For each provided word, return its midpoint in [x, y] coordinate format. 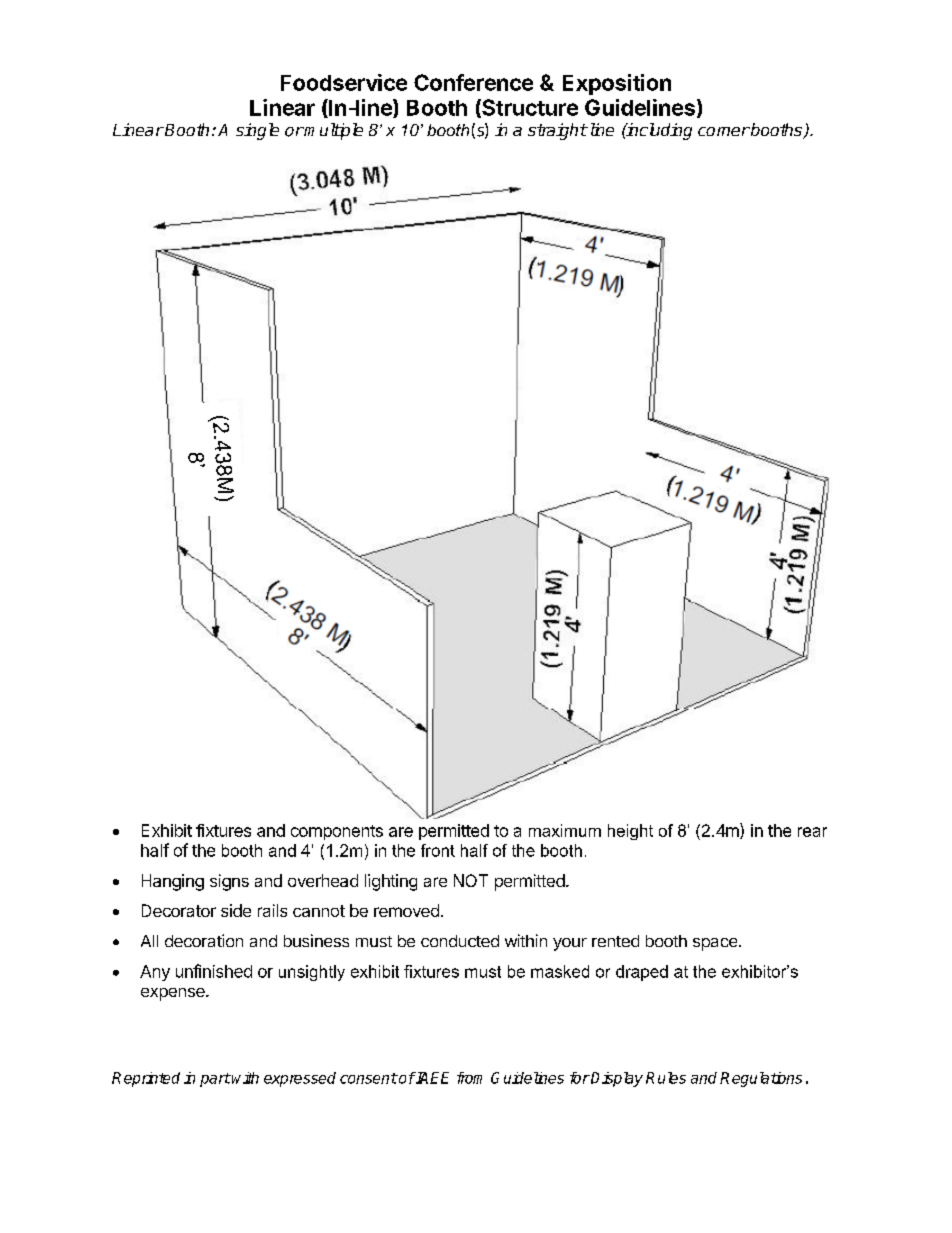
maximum [565, 830]
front [438, 850]
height [630, 832]
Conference [473, 82]
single [257, 131]
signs [229, 882]
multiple [333, 131]
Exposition [617, 84]
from [469, 1078]
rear [812, 832]
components [337, 832]
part [215, 1080]
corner [724, 131]
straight [557, 131]
